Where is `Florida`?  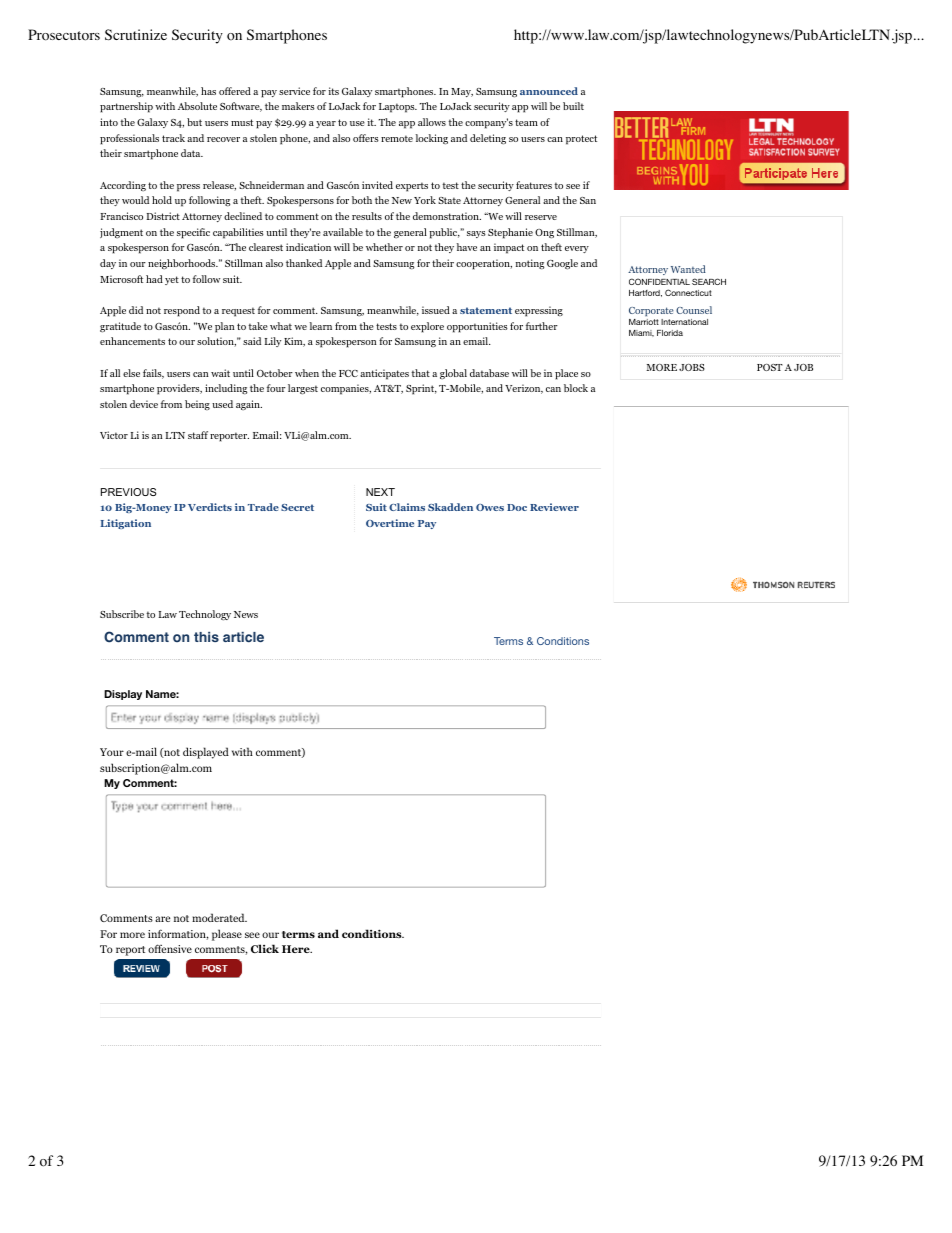
Florida is located at coordinates (670, 333).
